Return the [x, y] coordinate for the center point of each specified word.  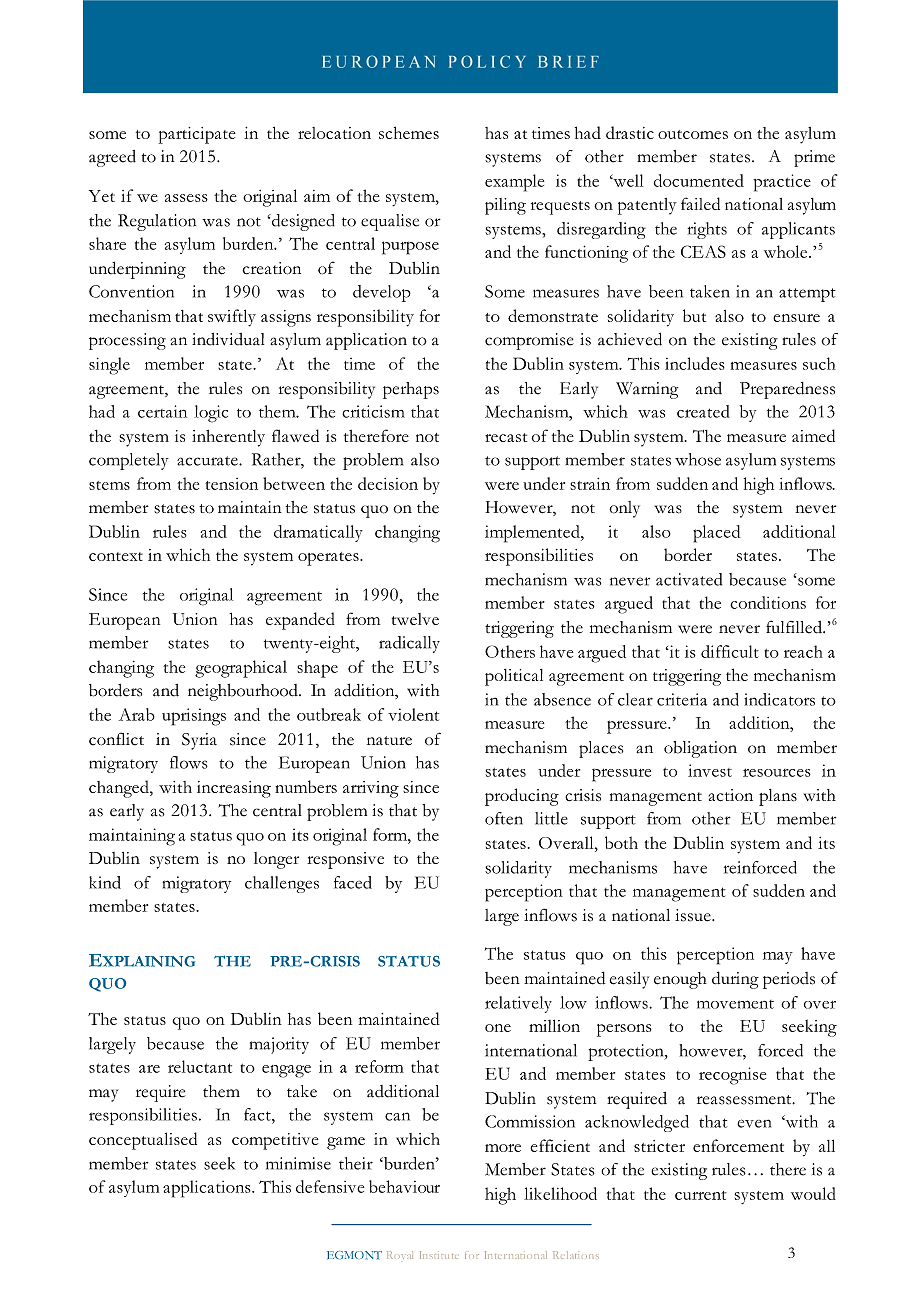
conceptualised [143, 1141]
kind [105, 882]
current [701, 1195]
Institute [438, 1255]
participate [197, 135]
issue [694, 915]
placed [716, 534]
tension [231, 484]
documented [699, 180]
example [514, 183]
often [504, 818]
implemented [533, 534]
